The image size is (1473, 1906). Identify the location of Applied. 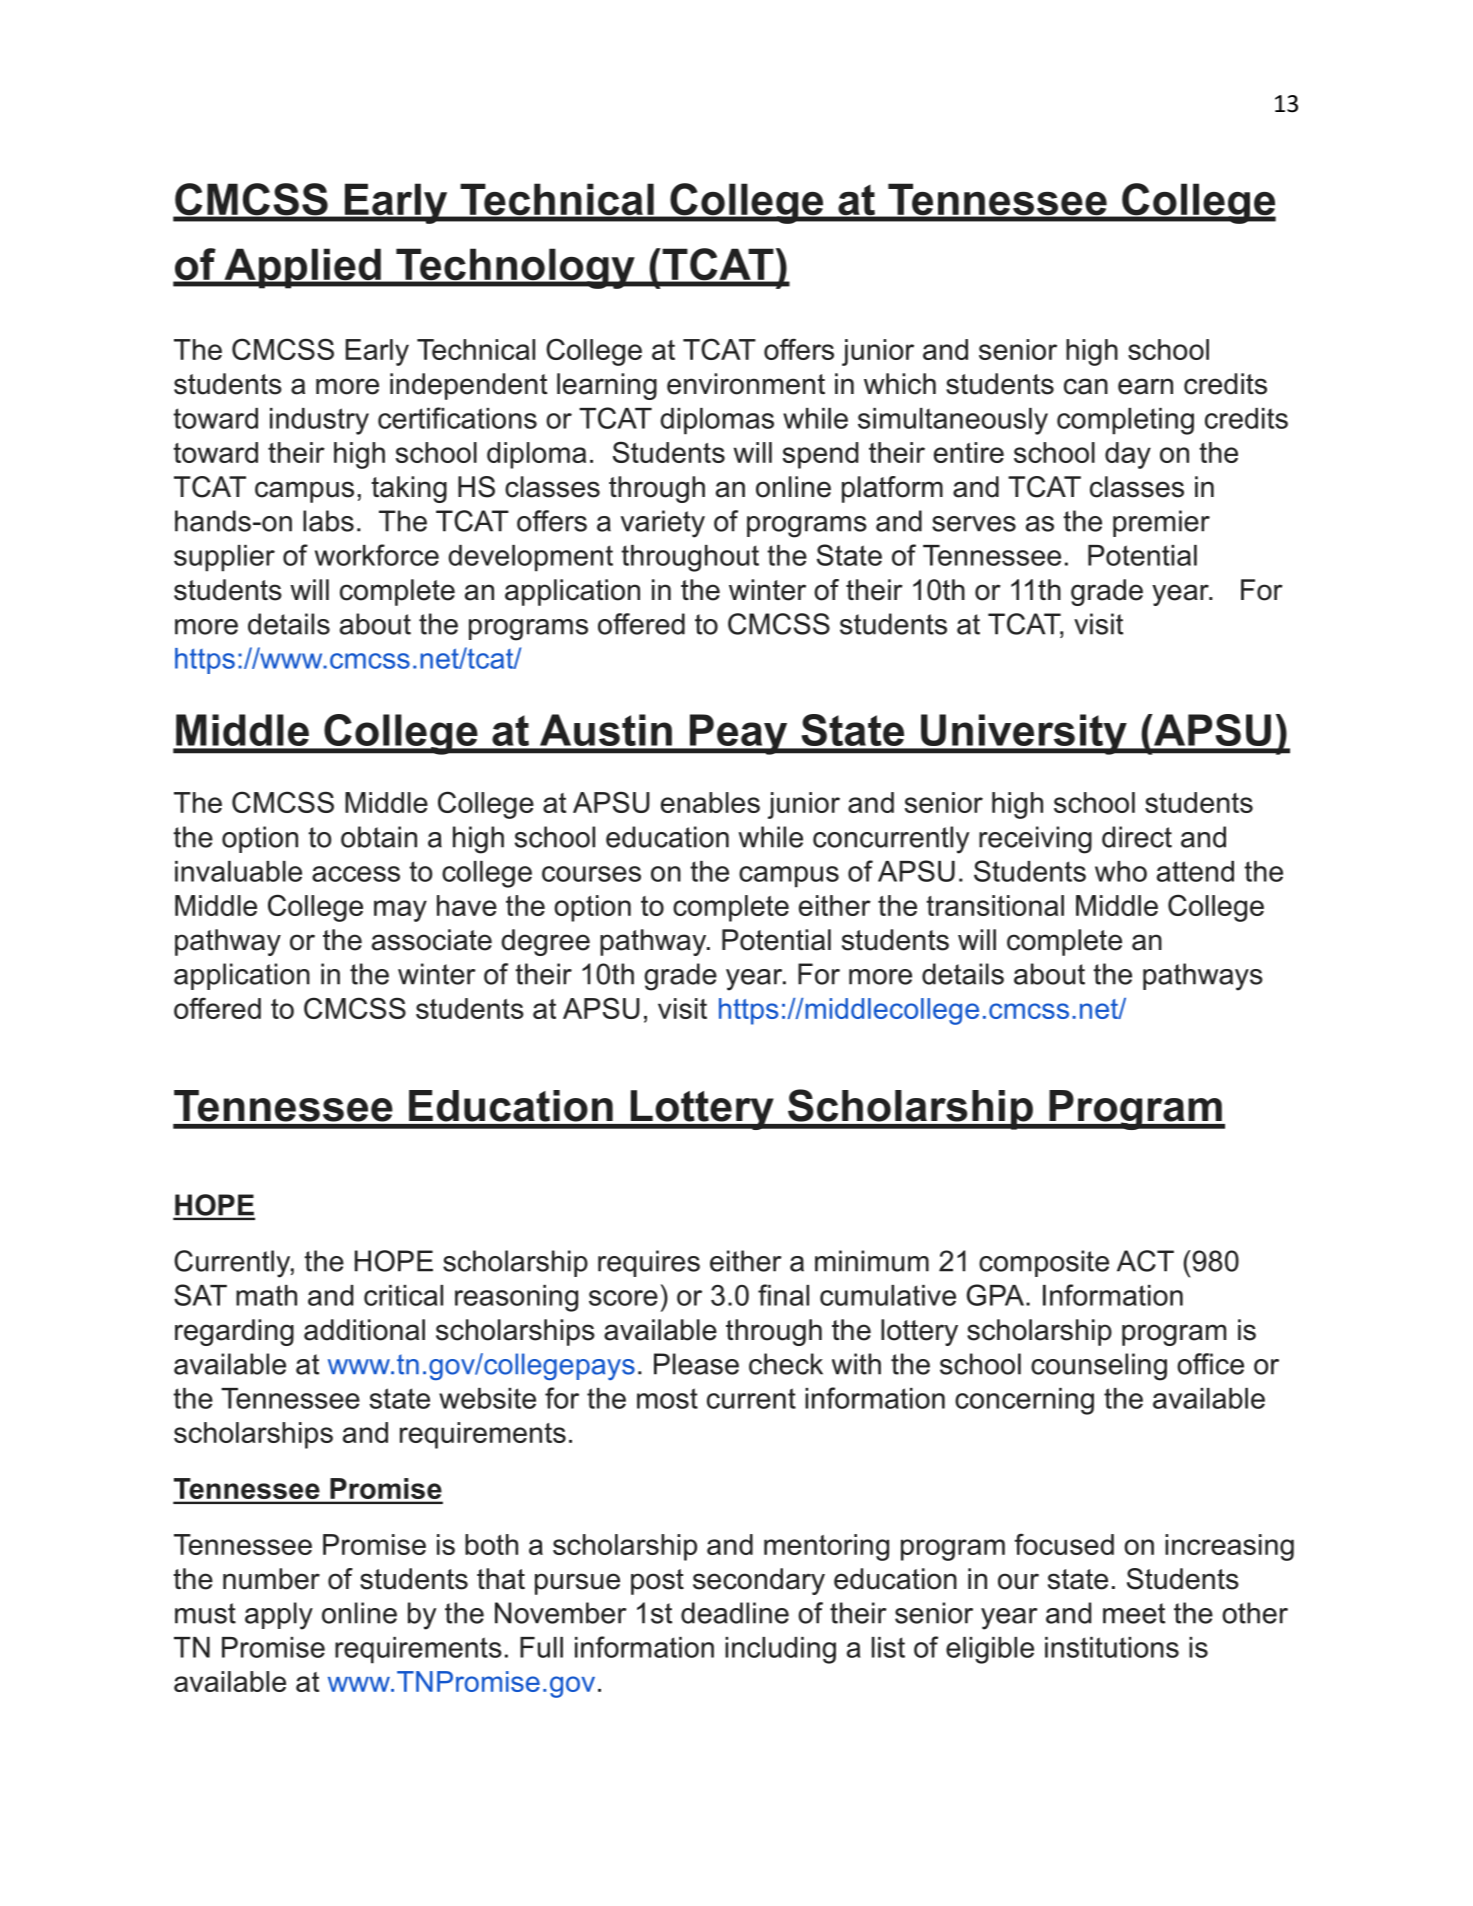
(302, 268).
